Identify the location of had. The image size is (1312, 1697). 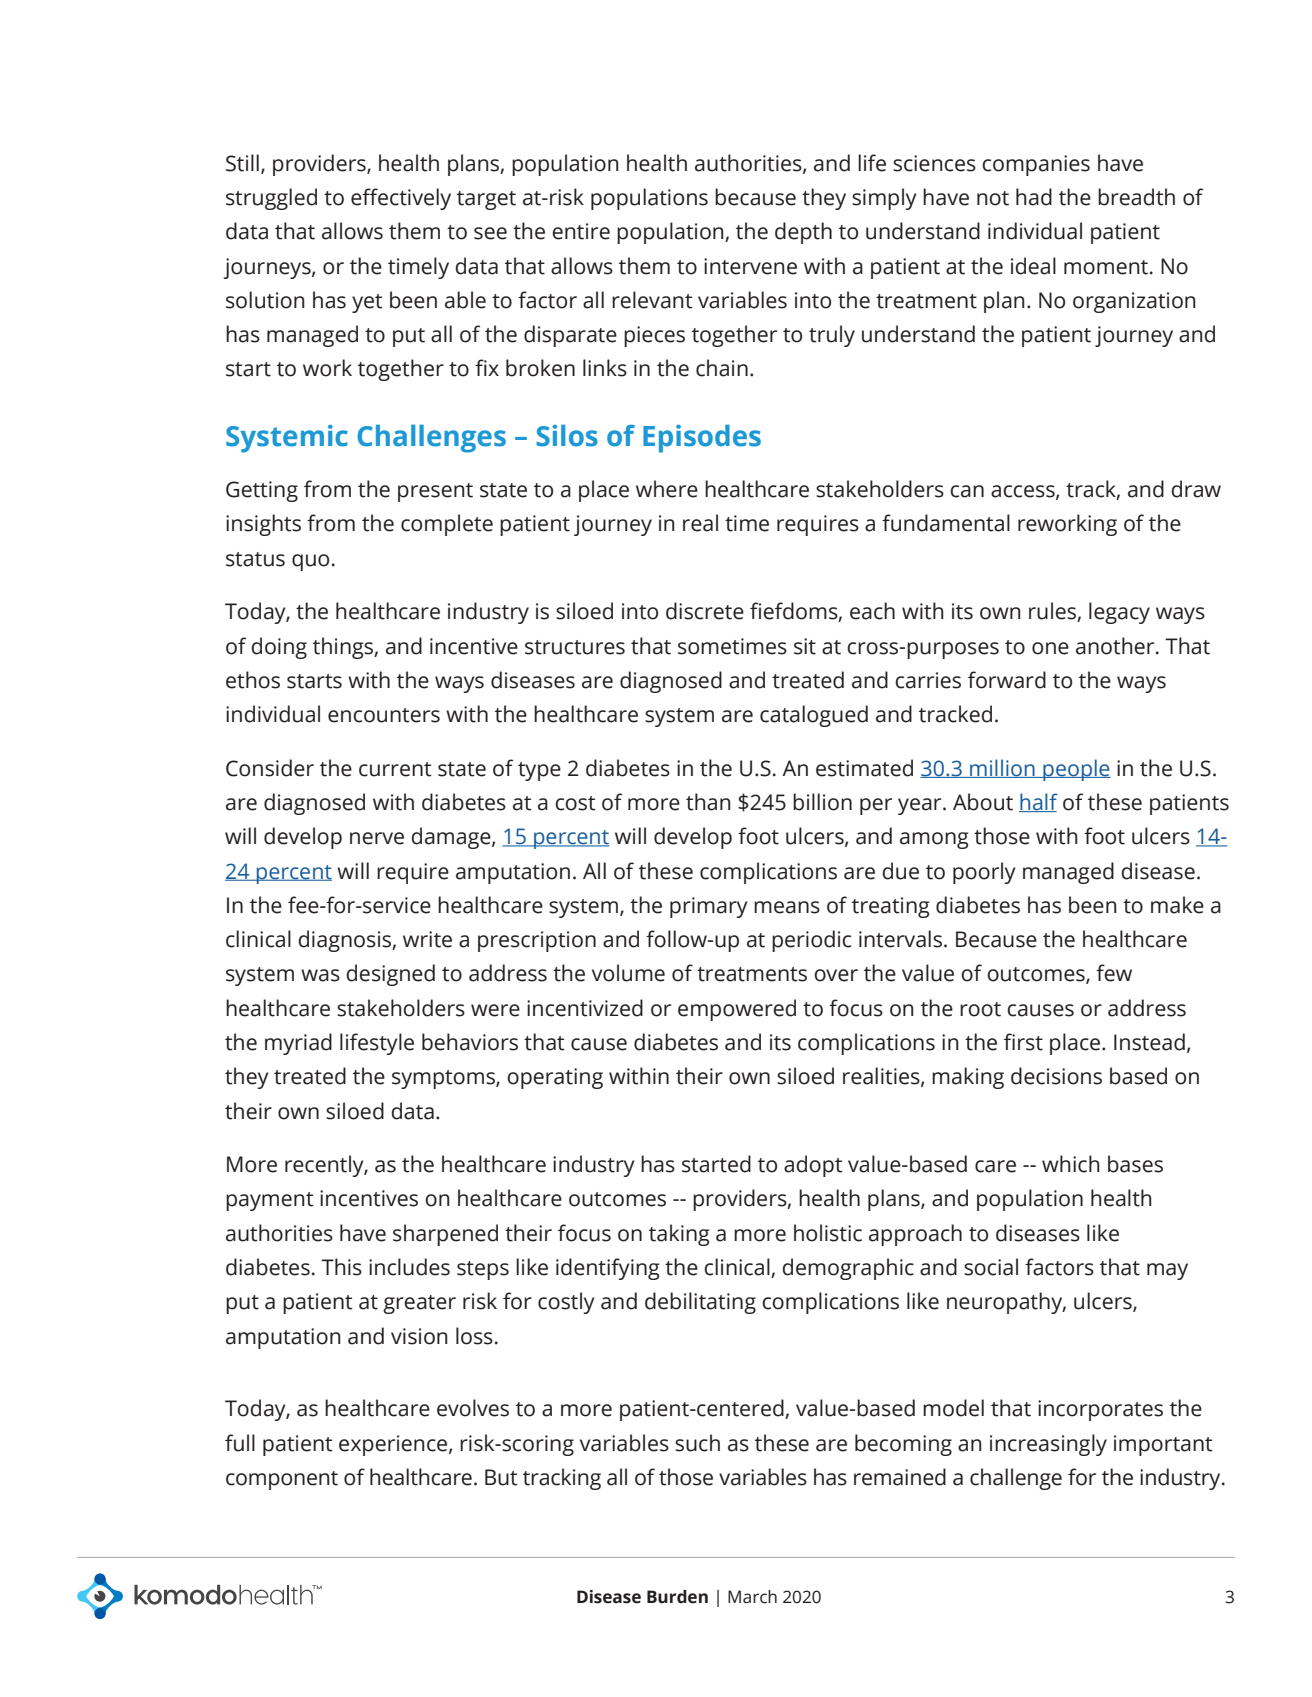
(1034, 197).
